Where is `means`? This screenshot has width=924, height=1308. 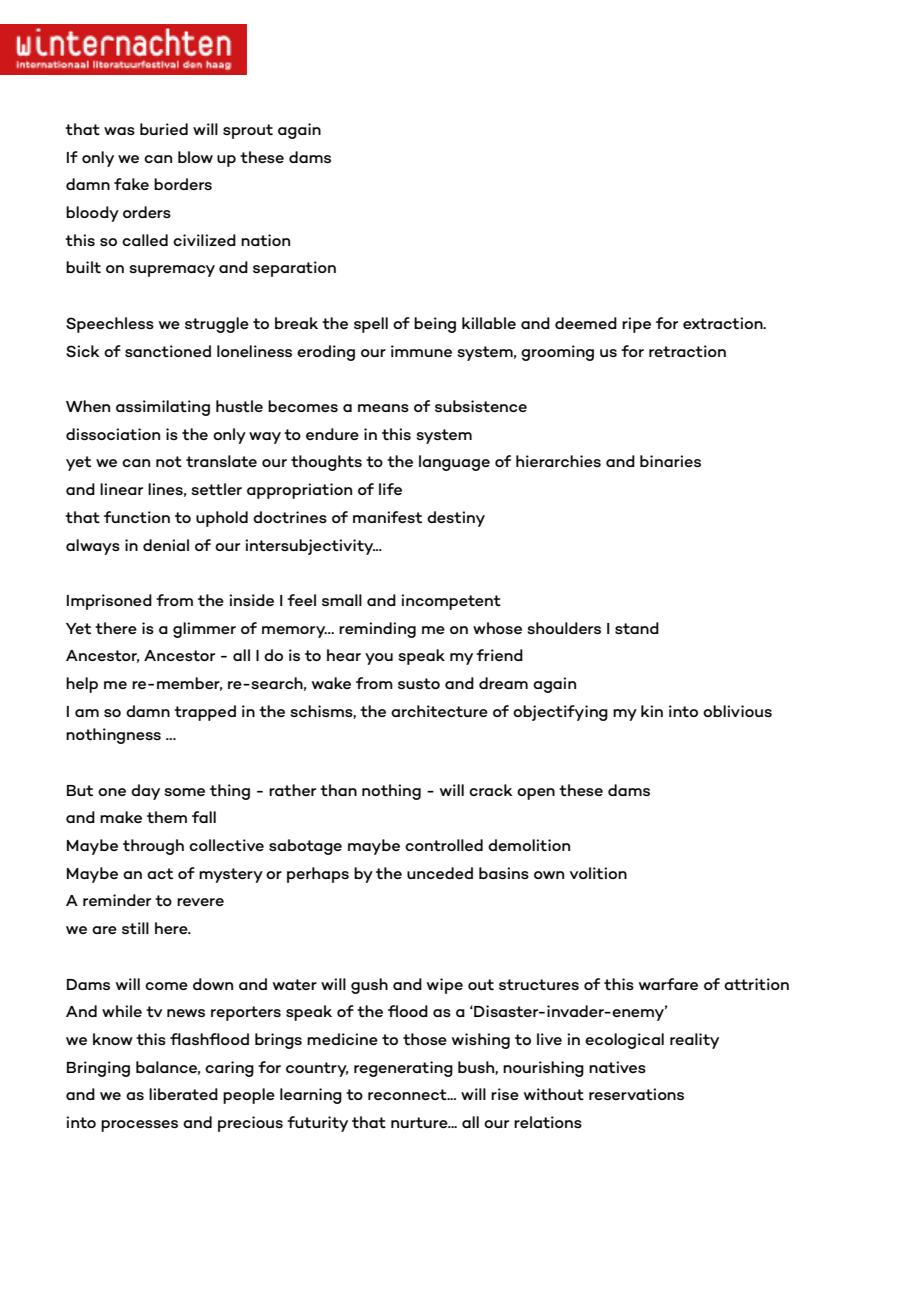
means is located at coordinates (383, 408).
